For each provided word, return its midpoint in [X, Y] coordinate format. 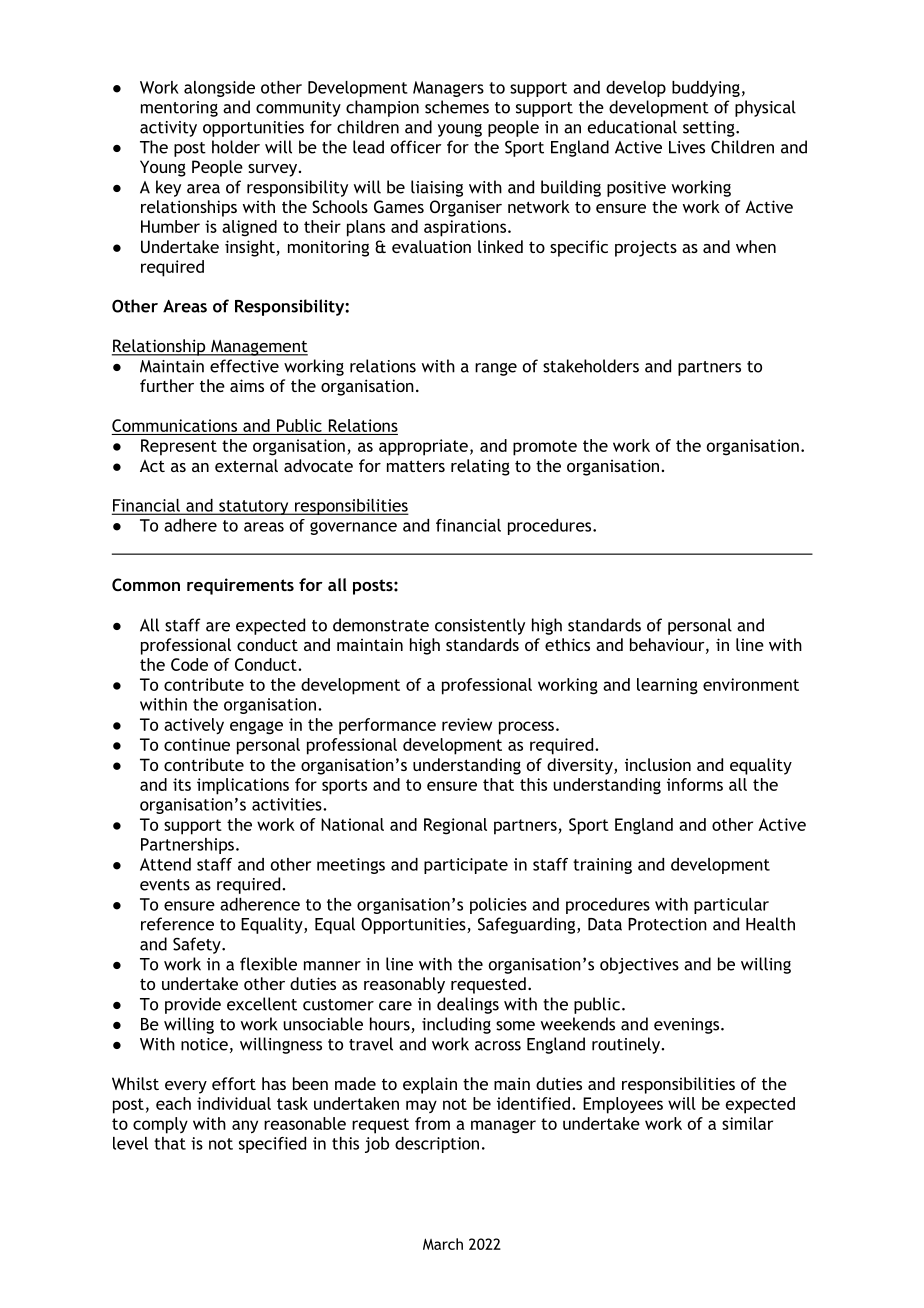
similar [747, 1123]
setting [710, 129]
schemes [457, 107]
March [443, 1244]
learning [667, 686]
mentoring [179, 109]
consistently [480, 626]
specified [272, 1145]
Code [189, 664]
